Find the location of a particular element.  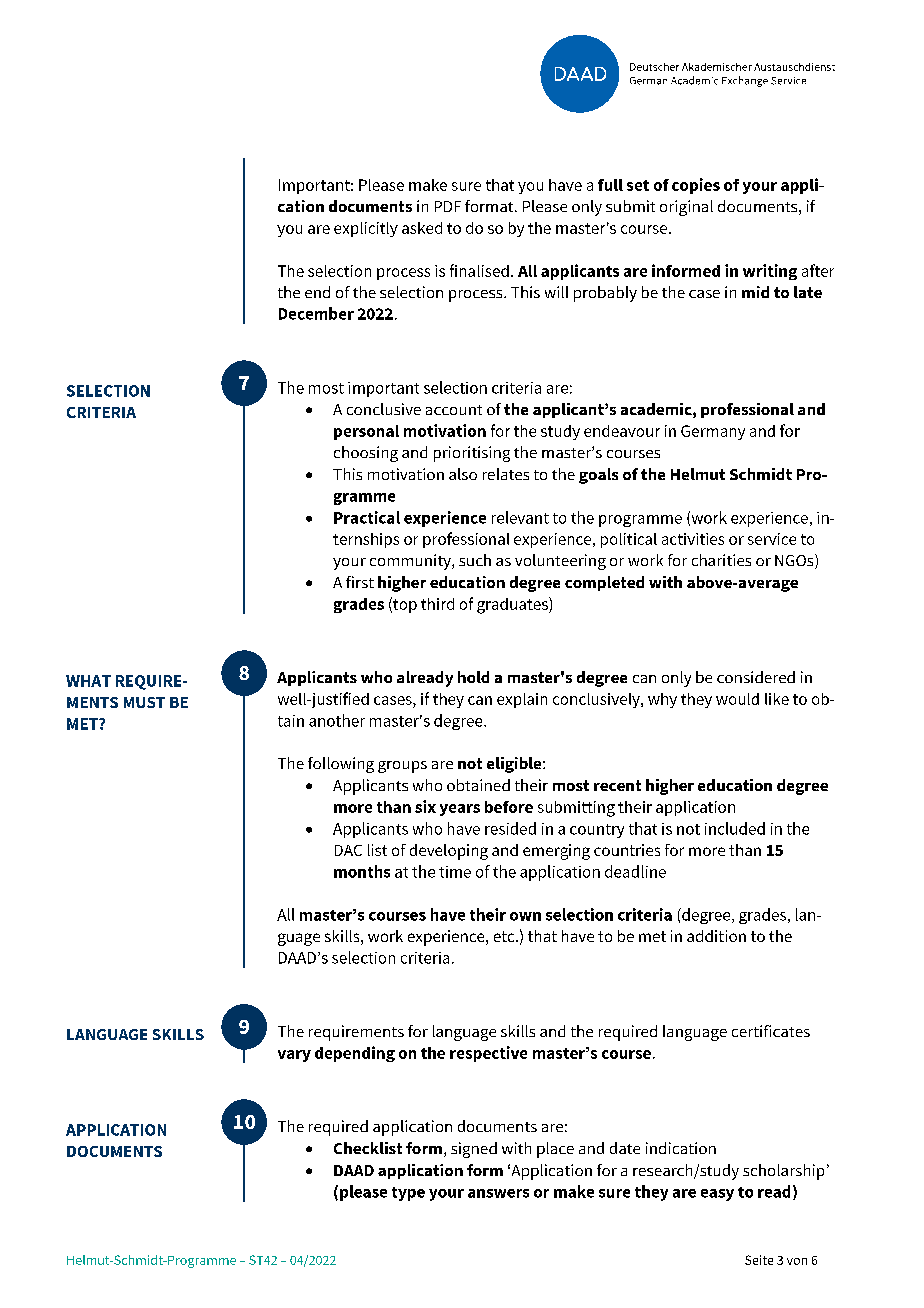

charities is located at coordinates (721, 560).
